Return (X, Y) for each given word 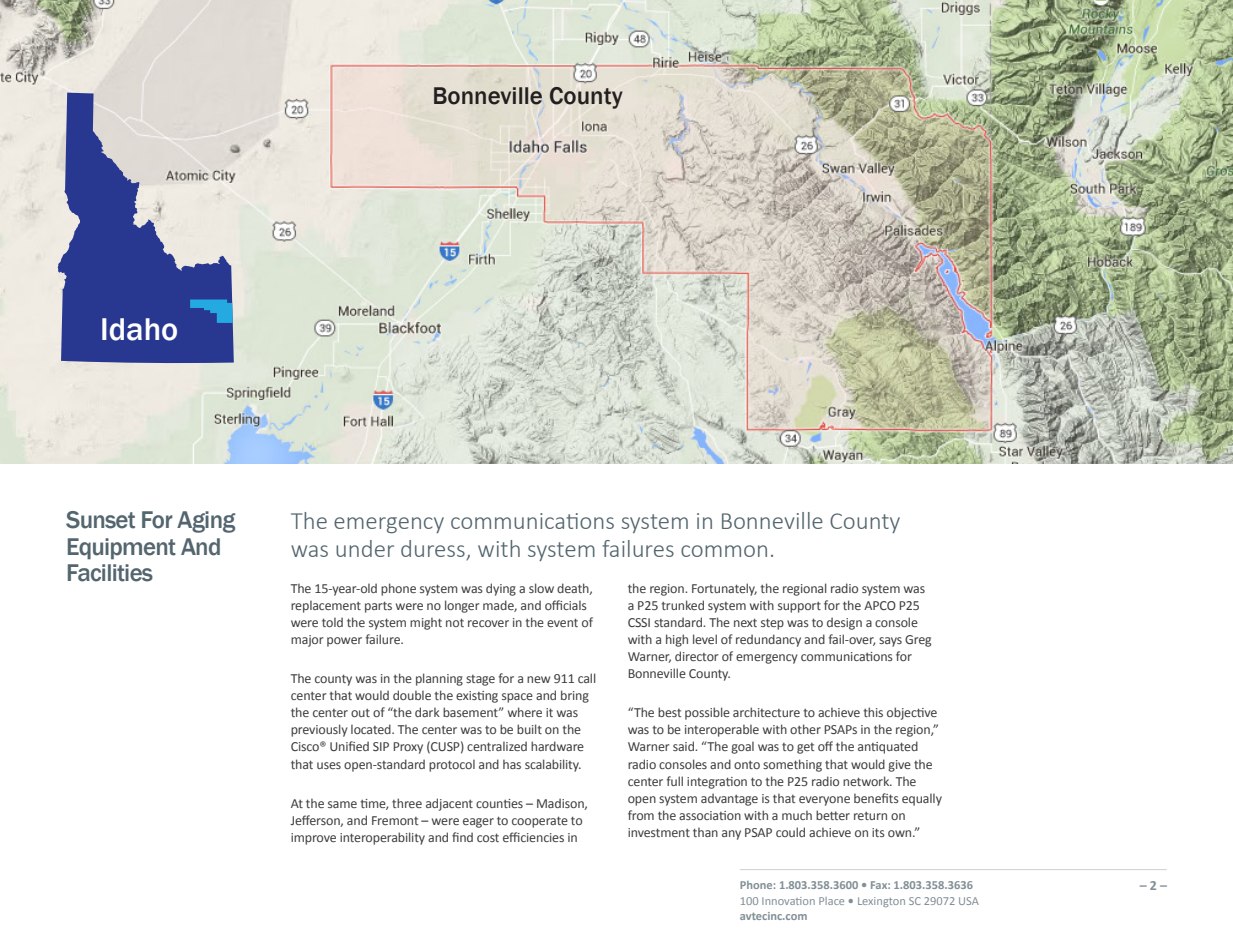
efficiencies (533, 837)
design (844, 623)
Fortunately (724, 589)
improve (313, 839)
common (724, 551)
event (562, 622)
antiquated (888, 747)
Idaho (139, 329)
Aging (206, 522)
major (307, 641)
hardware (557, 746)
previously (319, 730)
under (365, 548)
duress (433, 548)
